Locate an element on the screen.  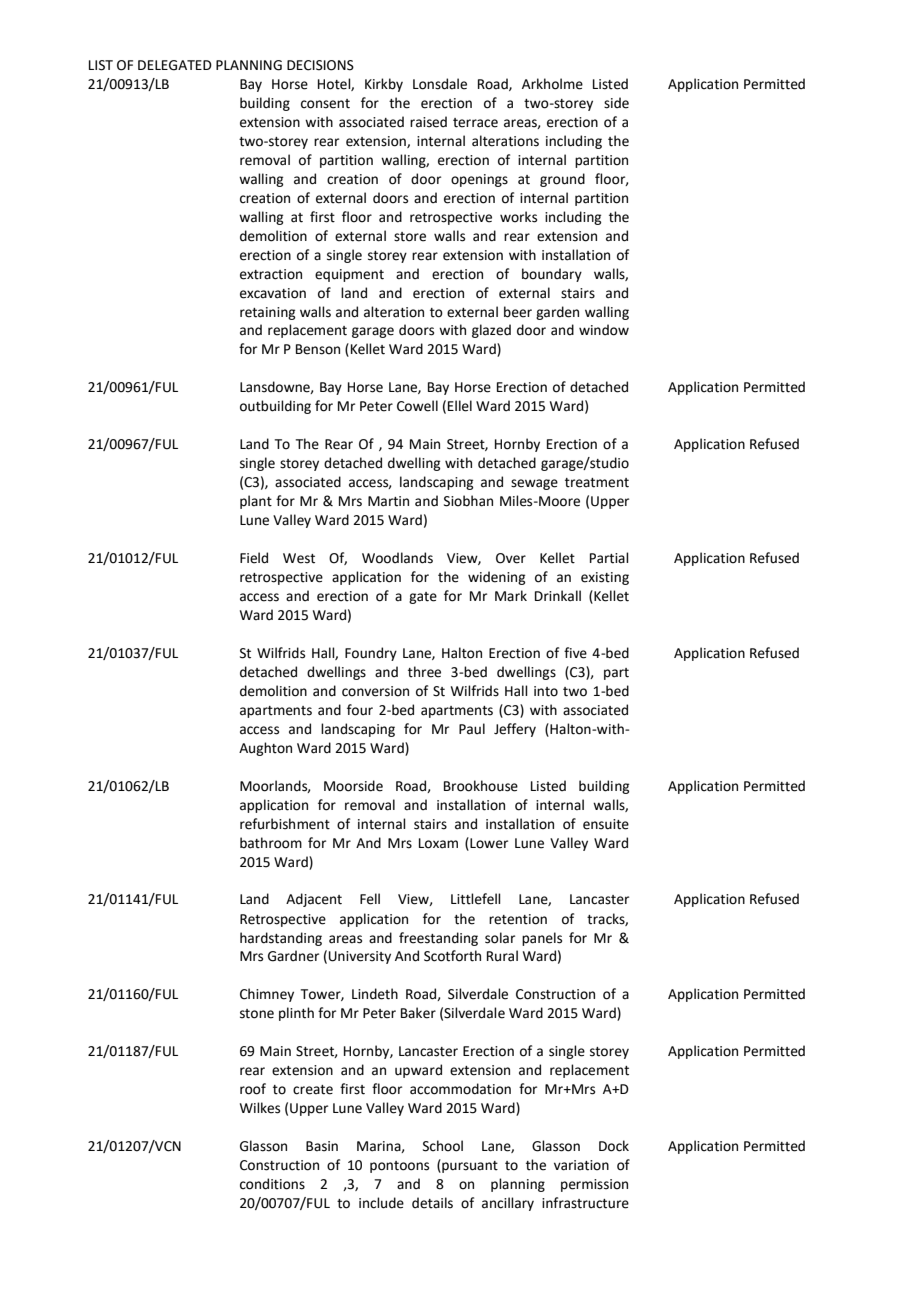
conditions is located at coordinates (272, 1184).
